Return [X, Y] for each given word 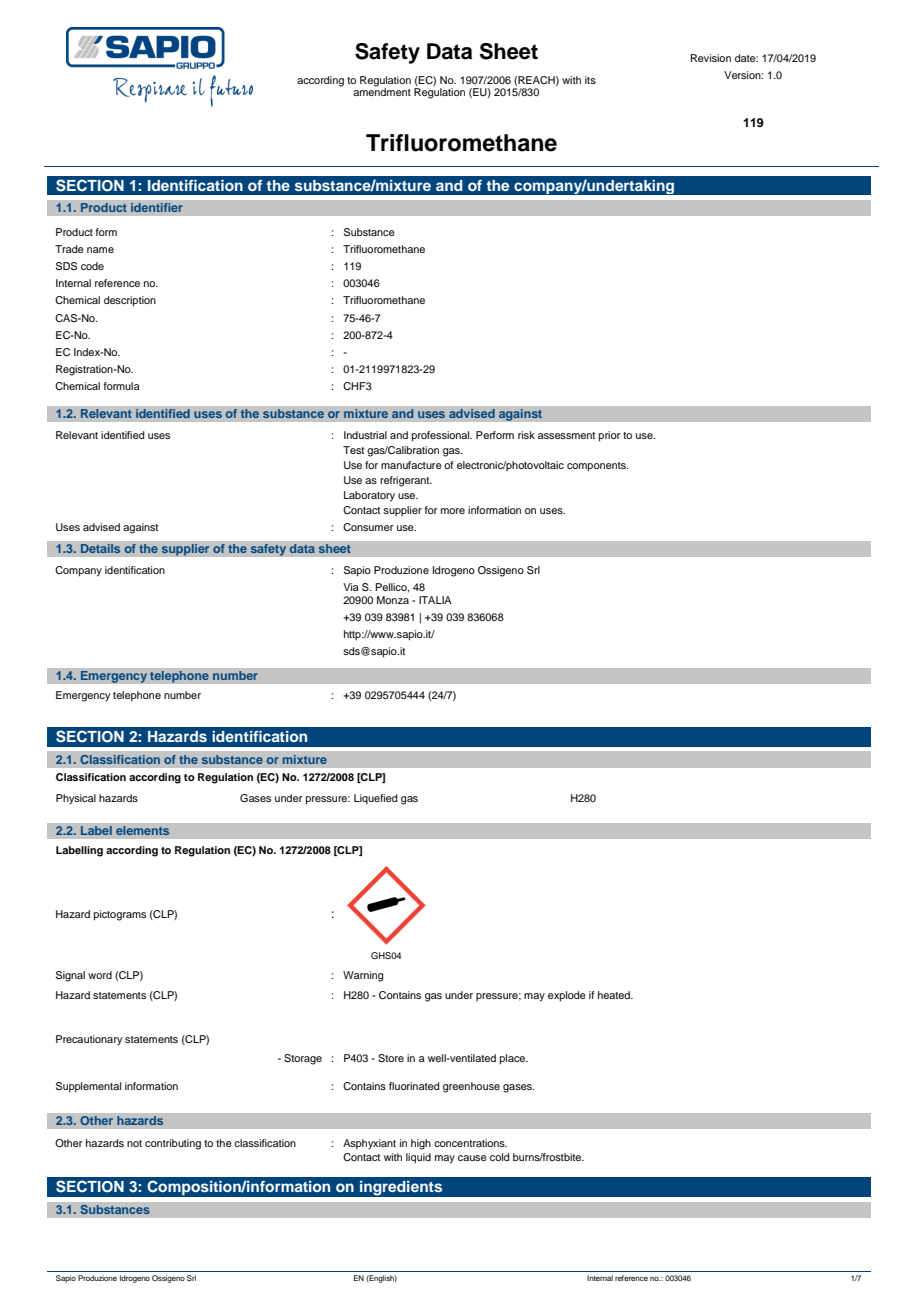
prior [609, 436]
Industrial [365, 435]
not [134, 1143]
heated [615, 995]
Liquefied [375, 799]
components [597, 467]
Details [100, 549]
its [590, 80]
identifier [157, 208]
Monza [393, 600]
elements [143, 831]
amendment [382, 91]
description [130, 301]
